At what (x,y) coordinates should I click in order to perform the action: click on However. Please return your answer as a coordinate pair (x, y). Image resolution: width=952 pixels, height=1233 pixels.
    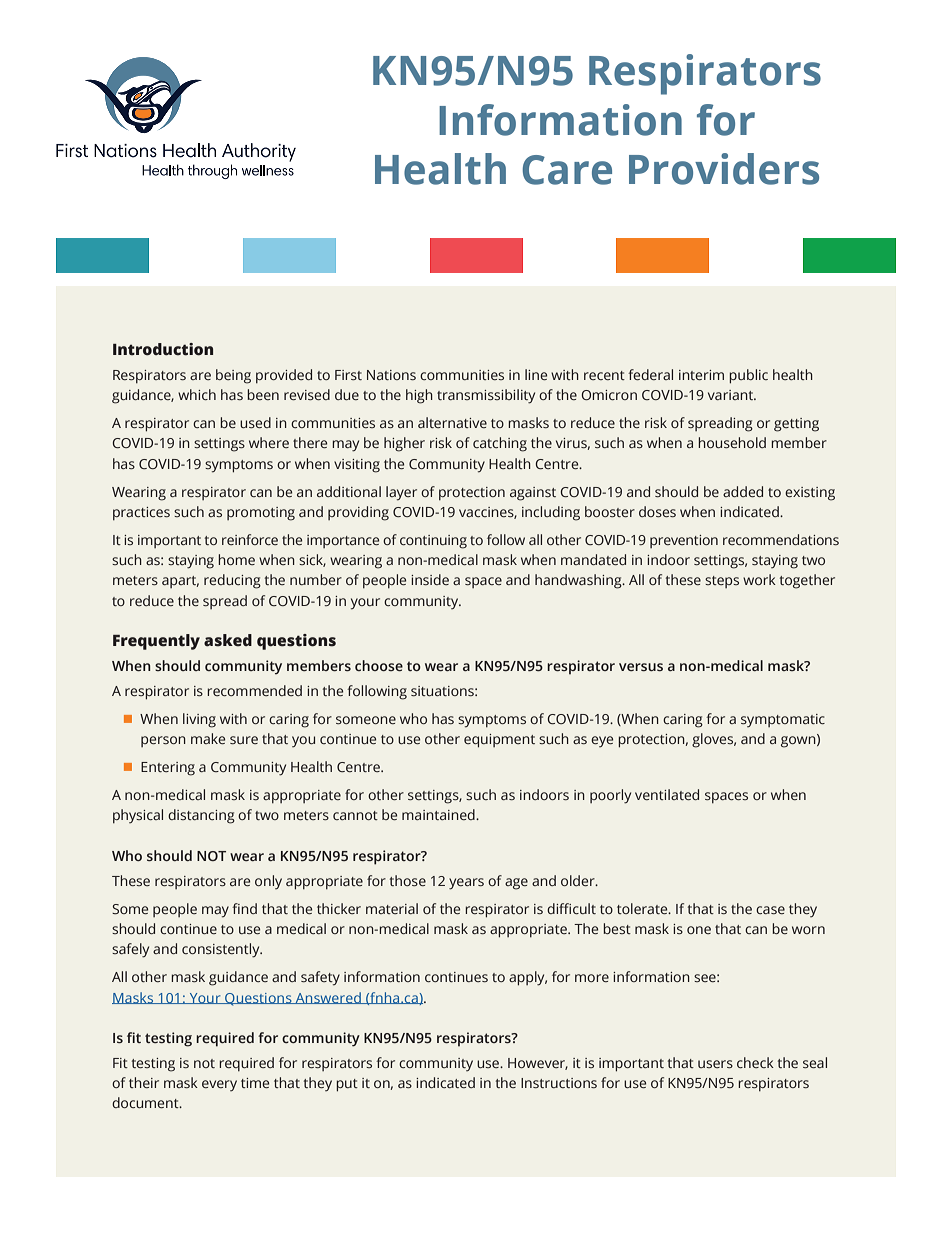
    Looking at the image, I should click on (538, 1064).
